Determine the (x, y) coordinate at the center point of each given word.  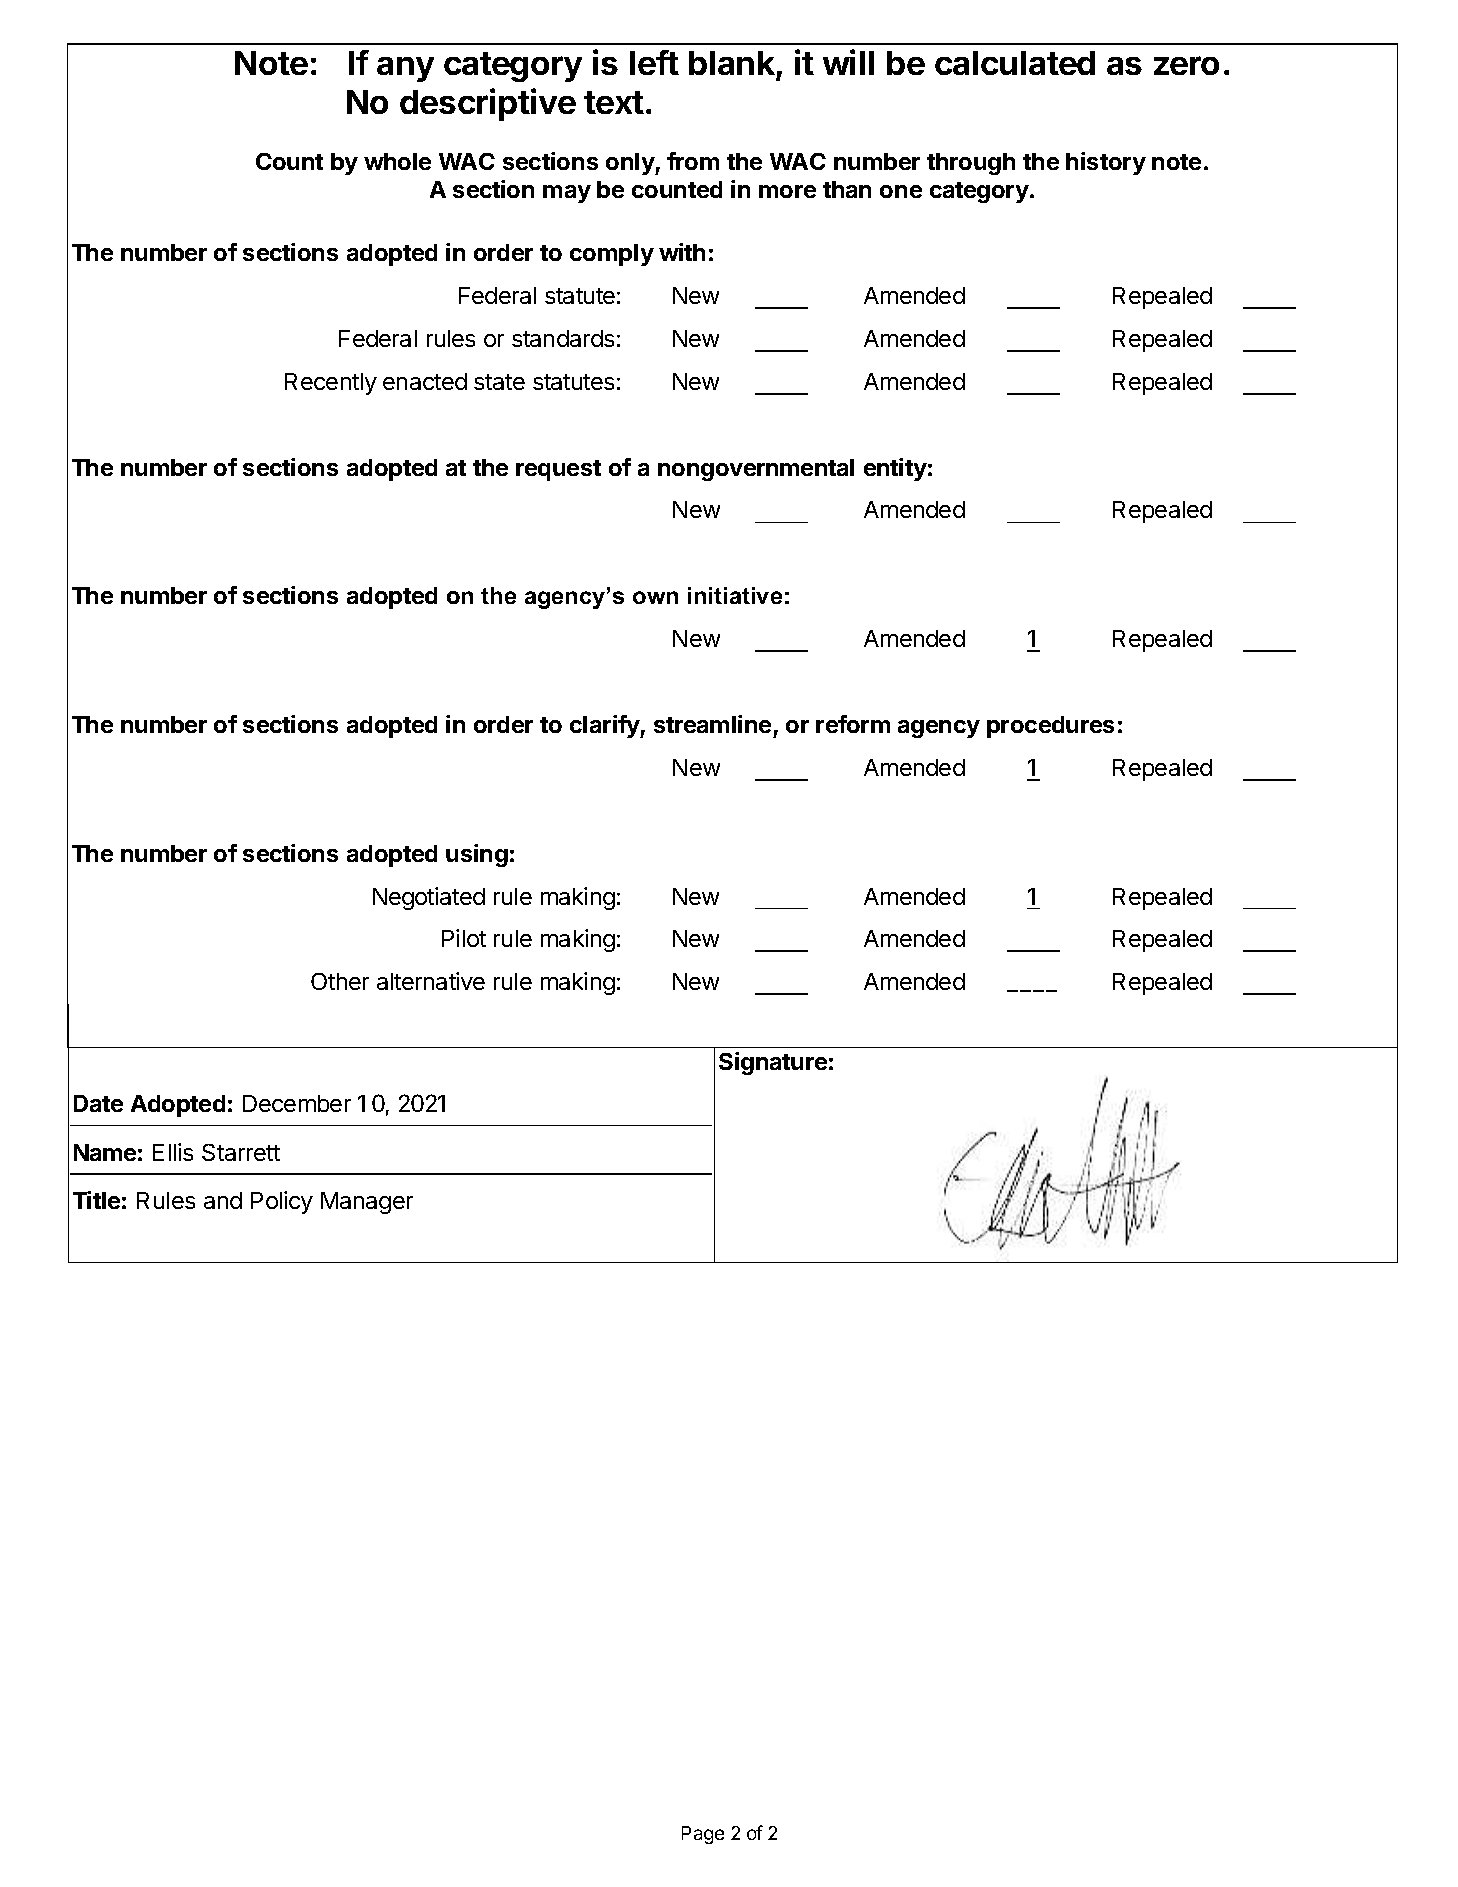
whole (397, 161)
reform (853, 724)
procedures (1050, 727)
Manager (367, 1203)
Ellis (173, 1152)
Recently (331, 384)
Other (340, 981)
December (297, 1103)
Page (703, 1835)
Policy (282, 1202)
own (655, 597)
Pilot (464, 938)
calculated (1015, 63)
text (614, 102)
